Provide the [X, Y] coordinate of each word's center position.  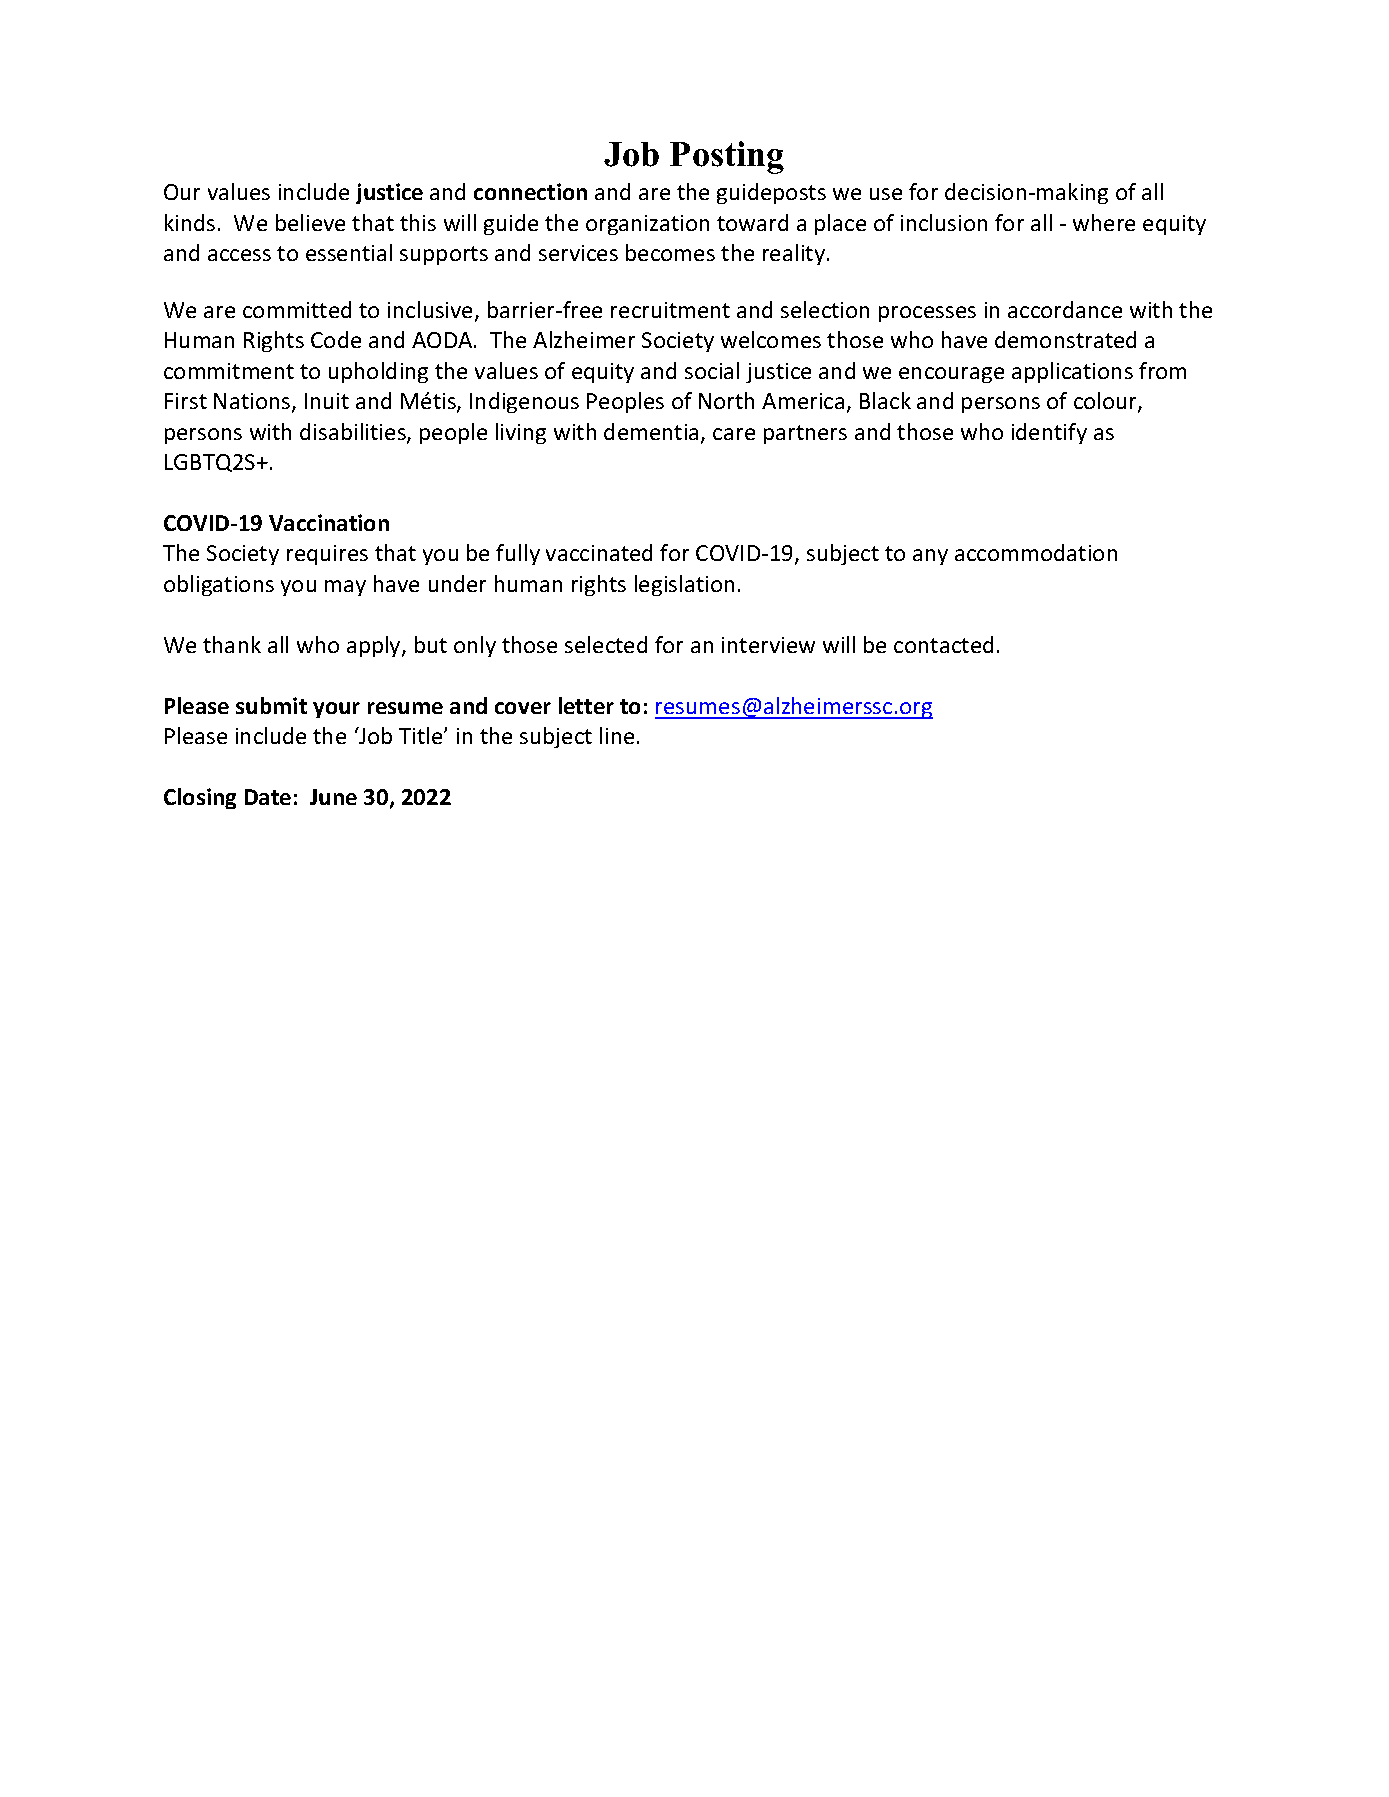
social [712, 370]
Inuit [327, 401]
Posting [727, 157]
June [333, 797]
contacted [943, 644]
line [617, 735]
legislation [684, 585]
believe [310, 222]
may [345, 588]
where [1104, 222]
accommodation [1036, 552]
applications [1072, 372]
